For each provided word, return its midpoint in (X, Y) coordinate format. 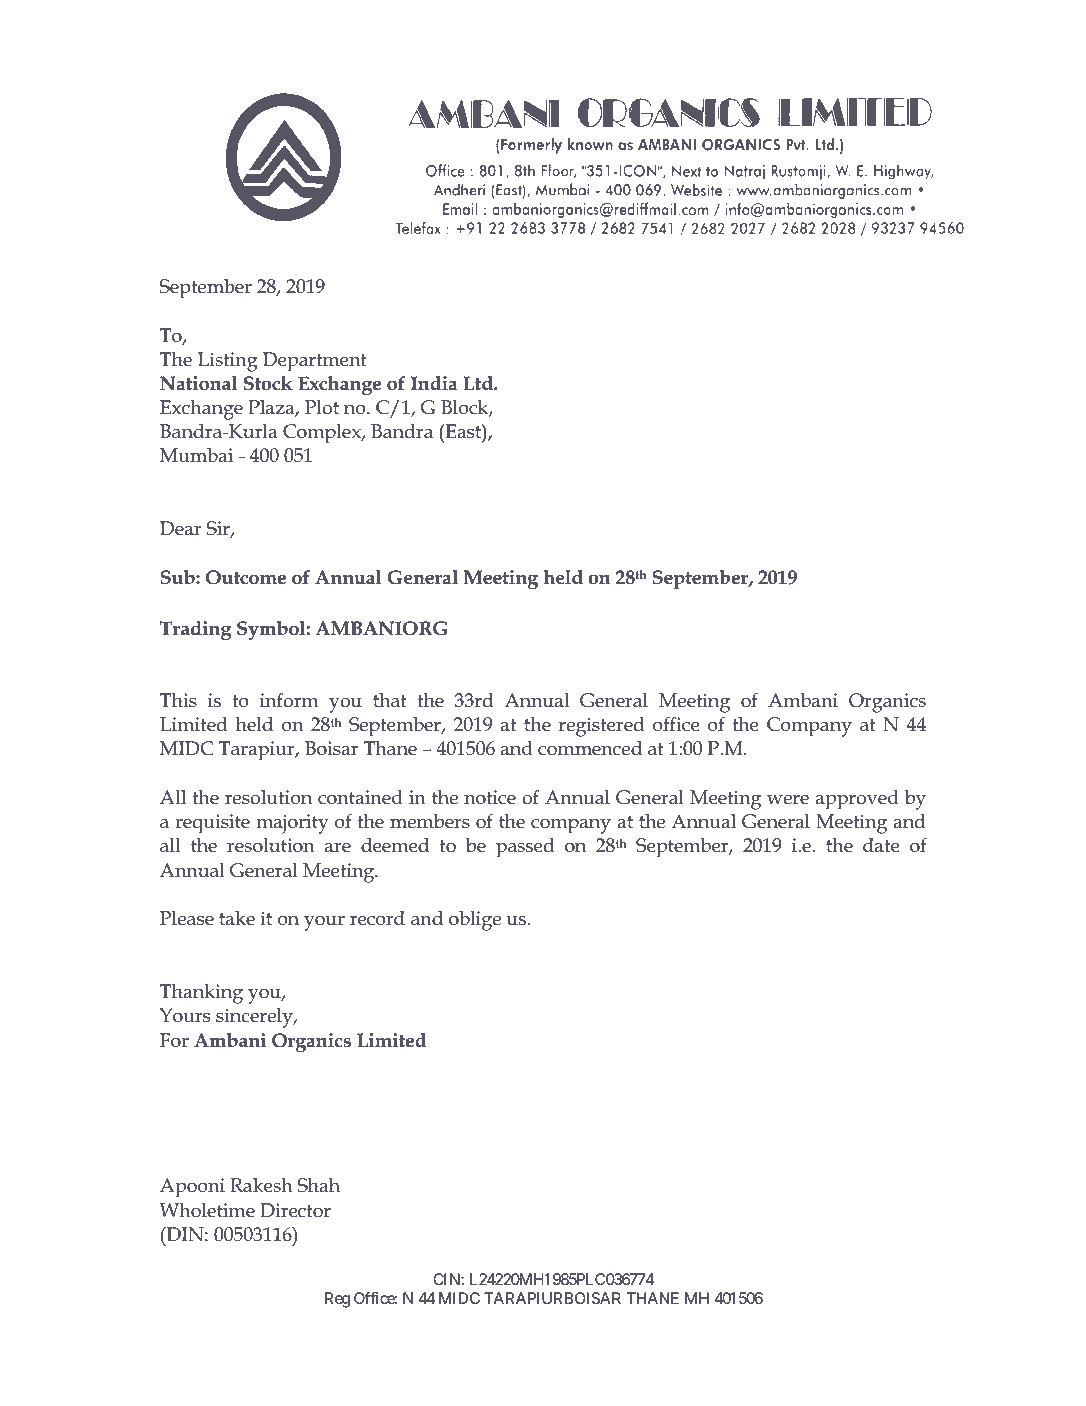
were (788, 800)
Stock (268, 383)
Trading (196, 630)
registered (601, 727)
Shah (318, 1185)
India (434, 383)
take (237, 918)
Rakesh (261, 1185)
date (881, 845)
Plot (322, 407)
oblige (475, 921)
